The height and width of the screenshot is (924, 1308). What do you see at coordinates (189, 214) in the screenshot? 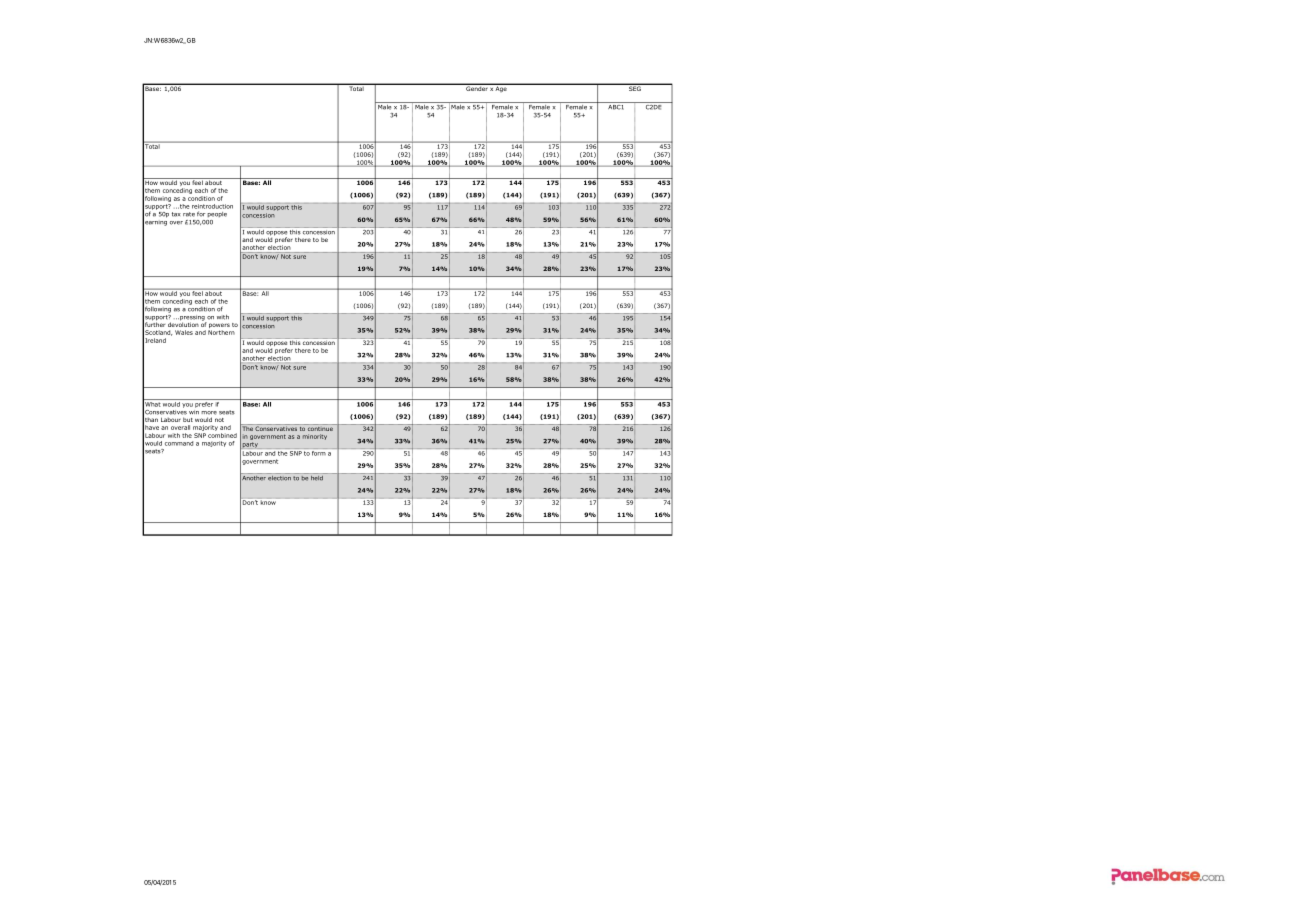
I see `rate` at bounding box center [189, 214].
